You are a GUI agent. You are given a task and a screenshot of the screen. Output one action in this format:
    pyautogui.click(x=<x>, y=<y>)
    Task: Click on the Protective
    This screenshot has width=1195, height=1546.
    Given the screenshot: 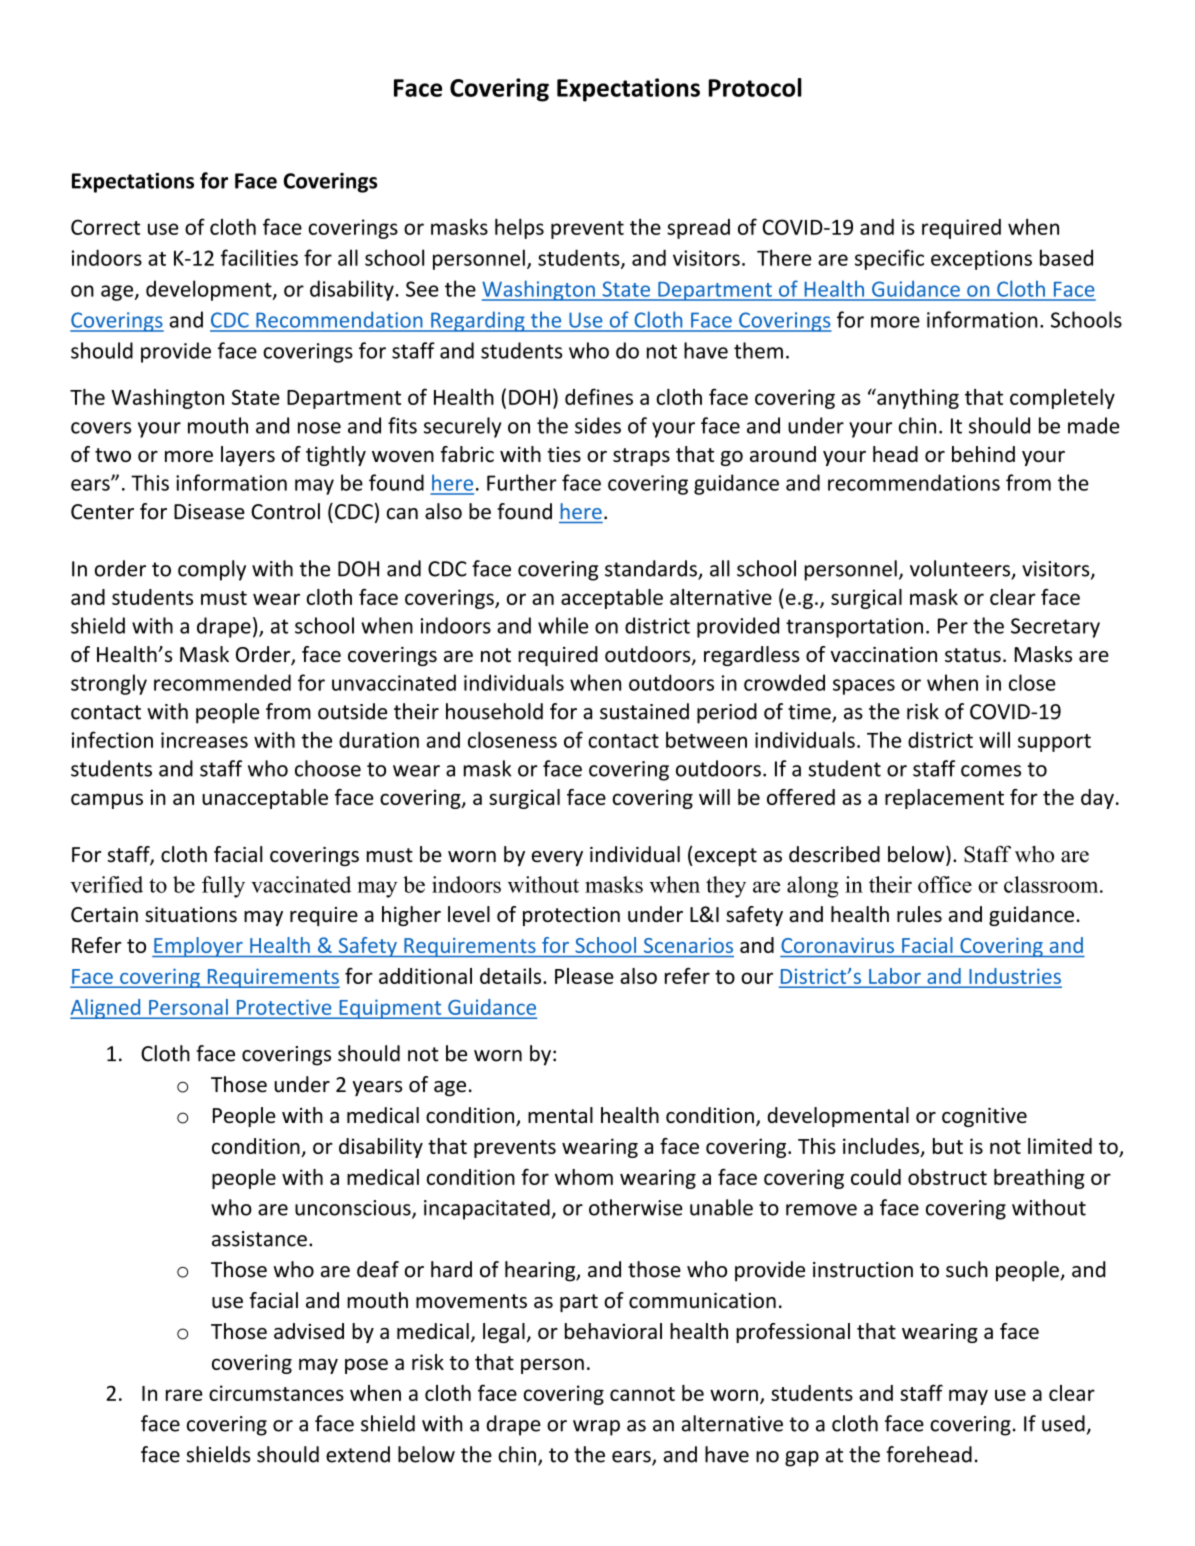 What is the action you would take?
    pyautogui.click(x=284, y=1007)
